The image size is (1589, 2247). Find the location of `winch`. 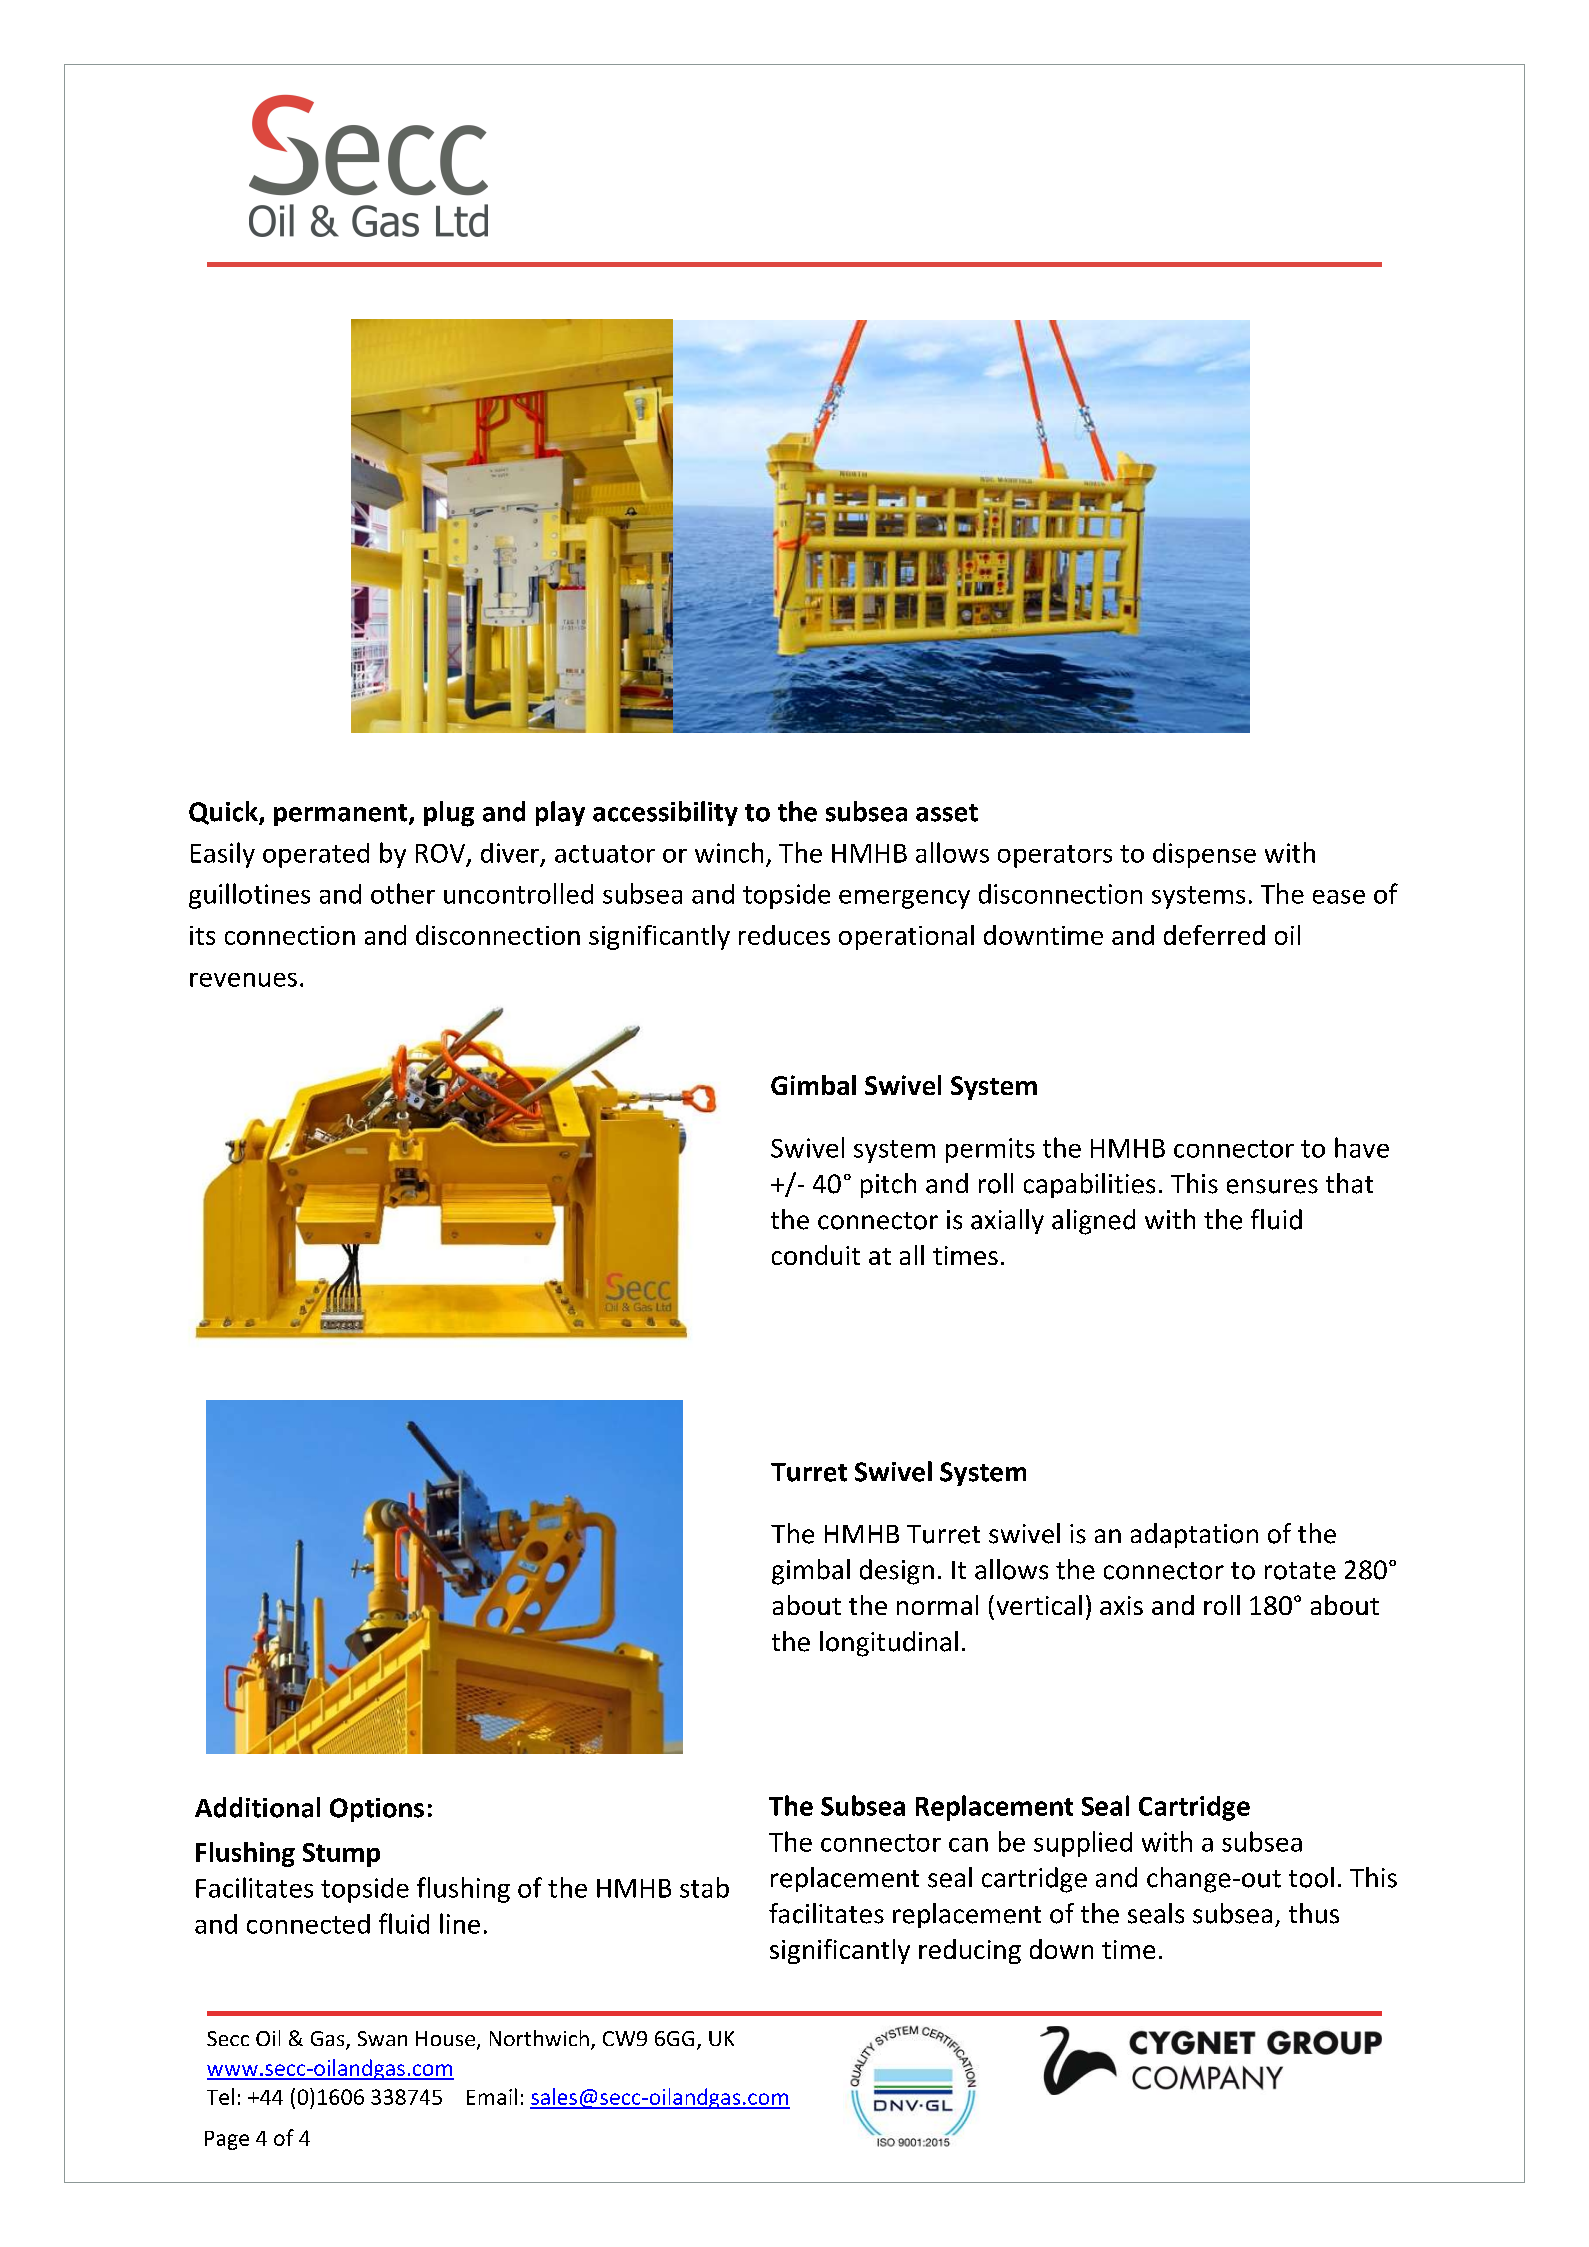

winch is located at coordinates (729, 852).
